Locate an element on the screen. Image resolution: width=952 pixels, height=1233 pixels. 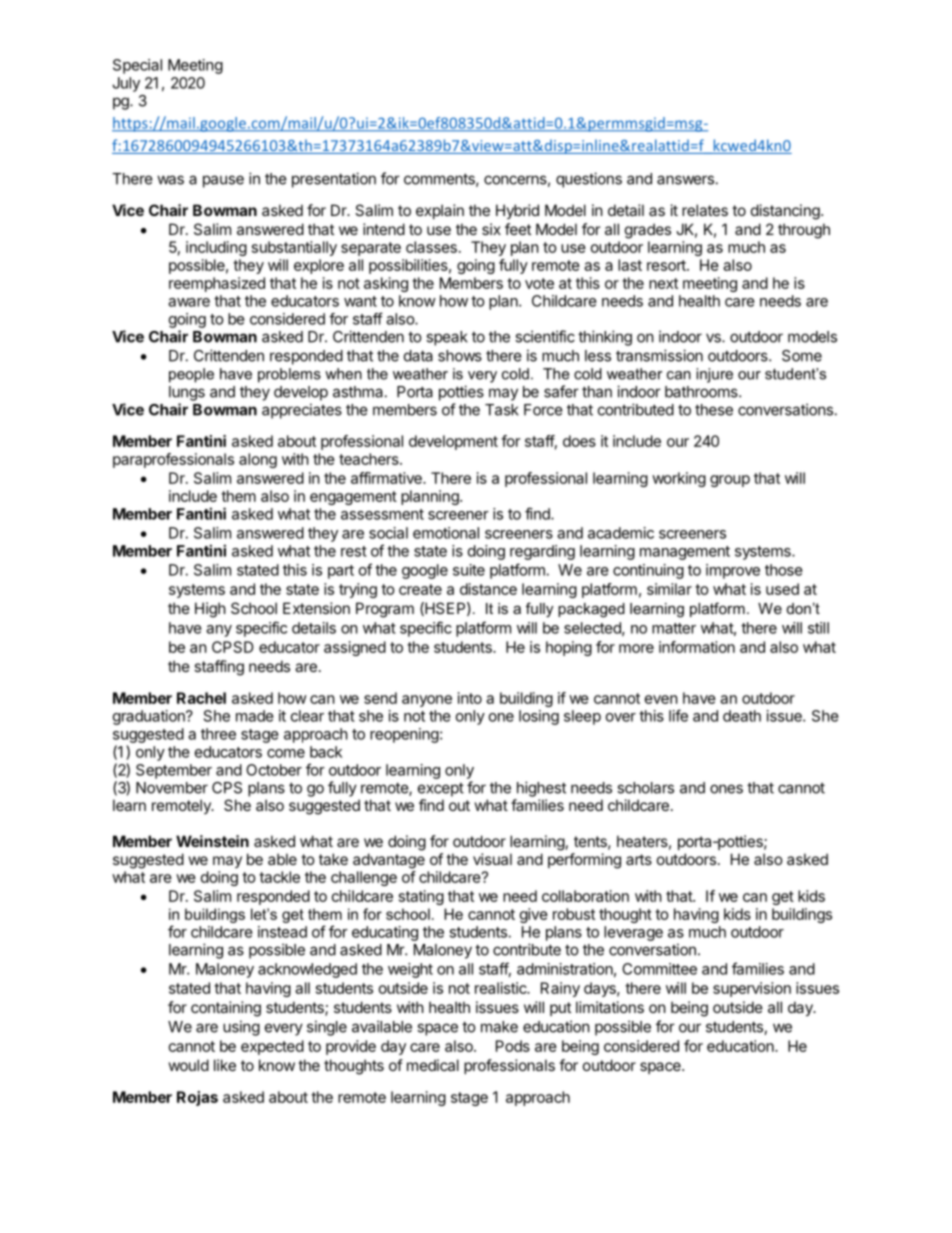
answers is located at coordinates (685, 180).
